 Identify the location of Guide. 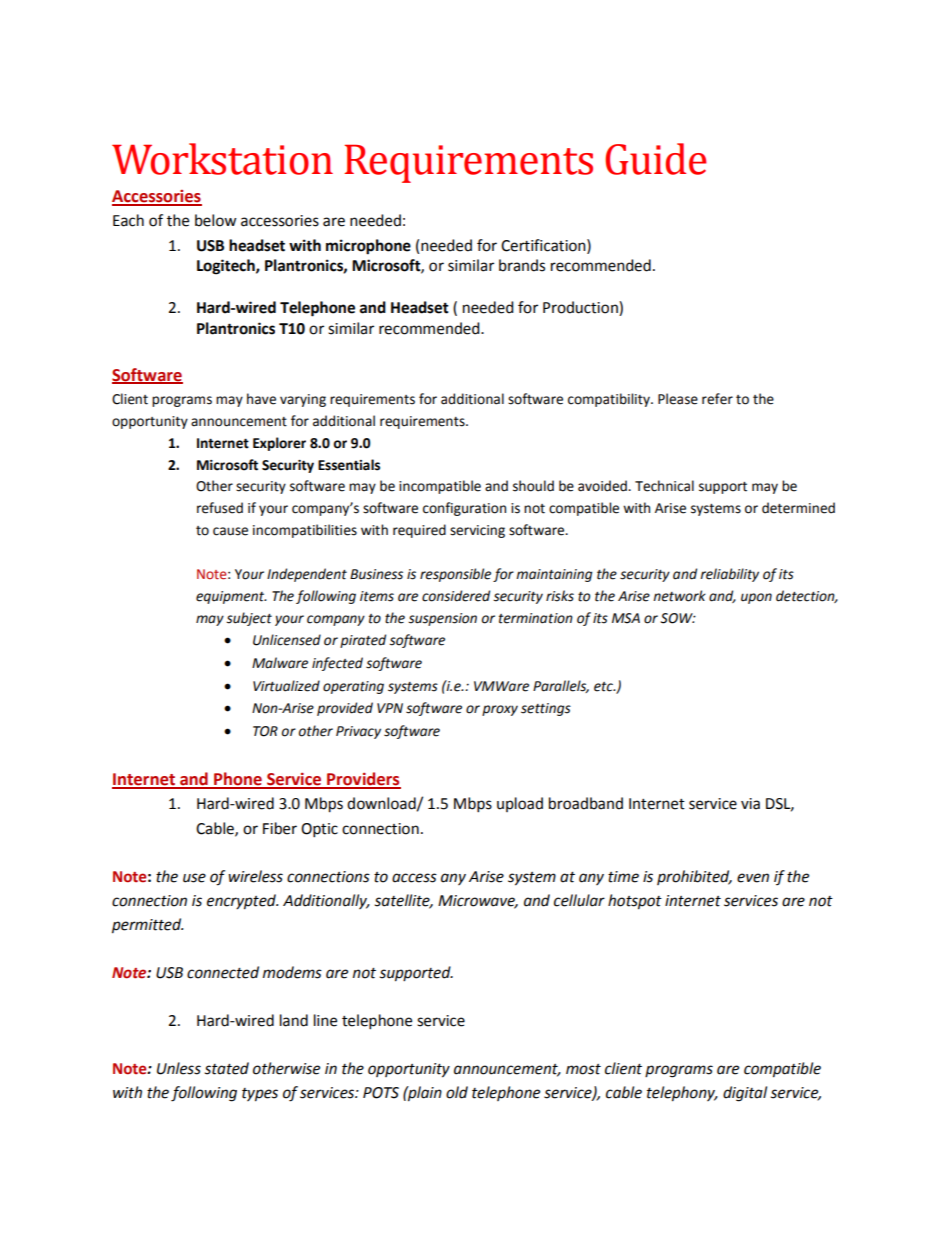
(656, 159).
